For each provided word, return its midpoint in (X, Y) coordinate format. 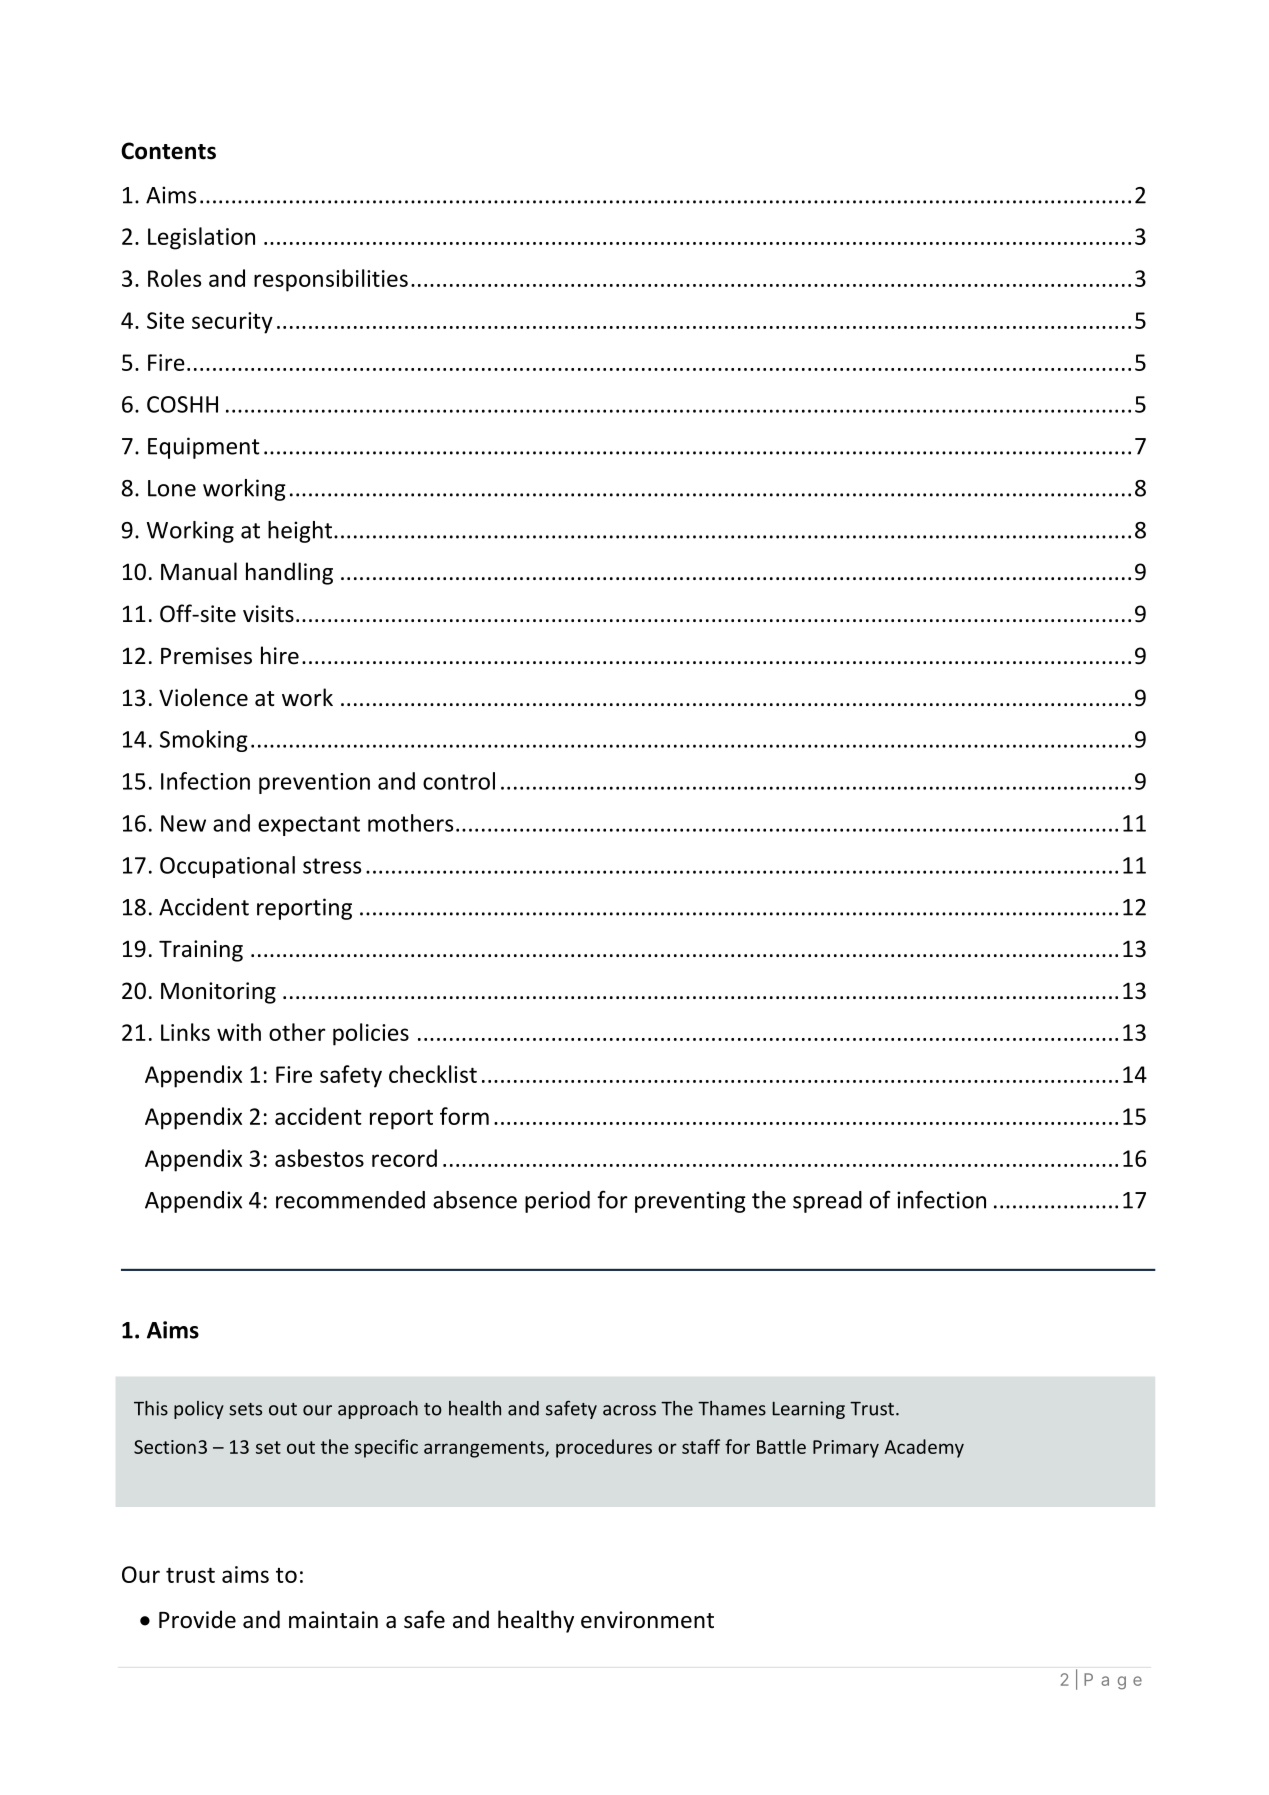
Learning (809, 1410)
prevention (314, 783)
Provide (197, 1619)
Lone (172, 488)
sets (245, 1409)
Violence (203, 697)
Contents (168, 151)
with (239, 1032)
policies (371, 1034)
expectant (309, 826)
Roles (174, 278)
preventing (690, 1202)
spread (827, 1202)
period (557, 1202)
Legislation (201, 238)
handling (289, 573)
